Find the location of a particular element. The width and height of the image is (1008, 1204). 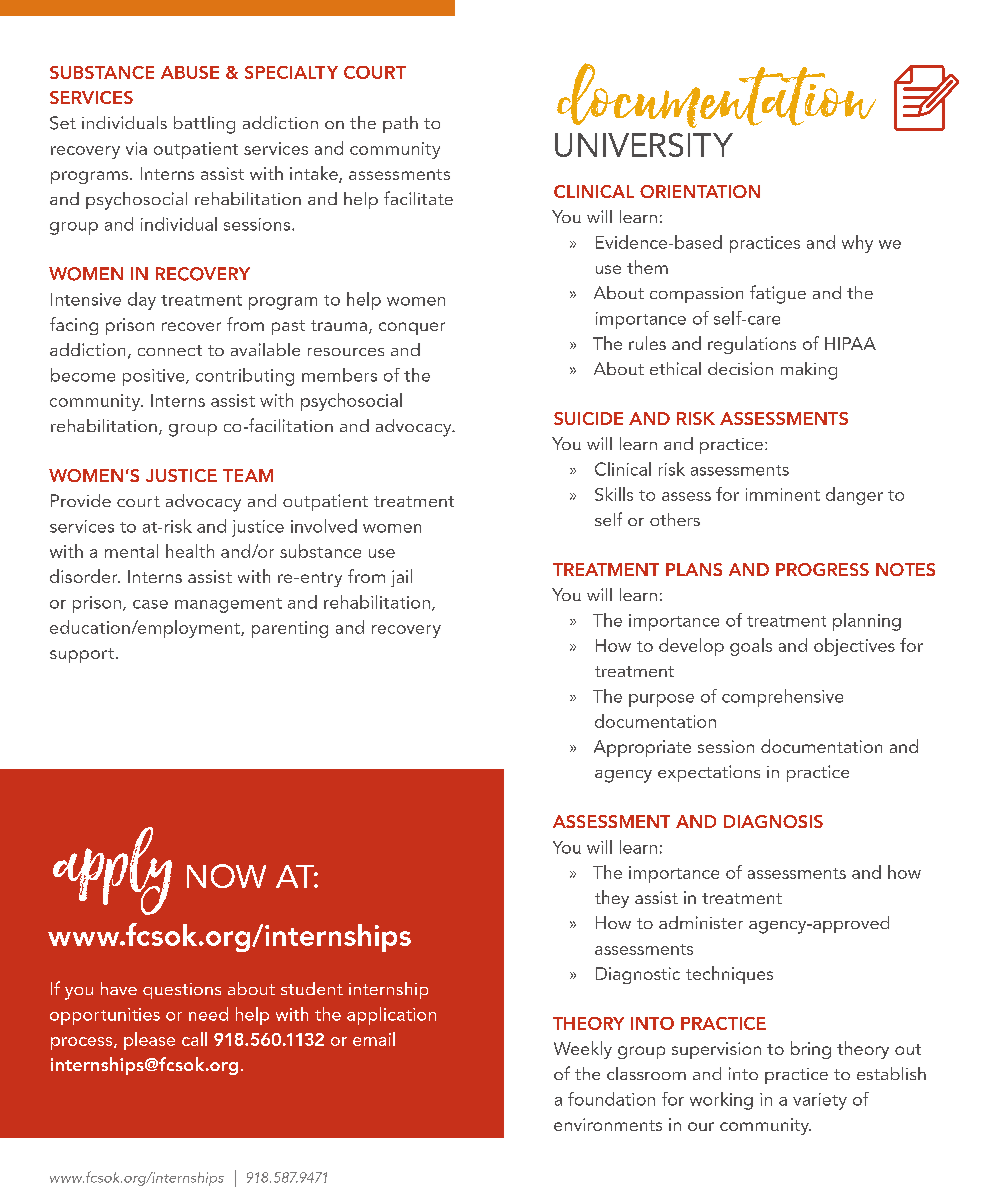

battling is located at coordinates (204, 125).
